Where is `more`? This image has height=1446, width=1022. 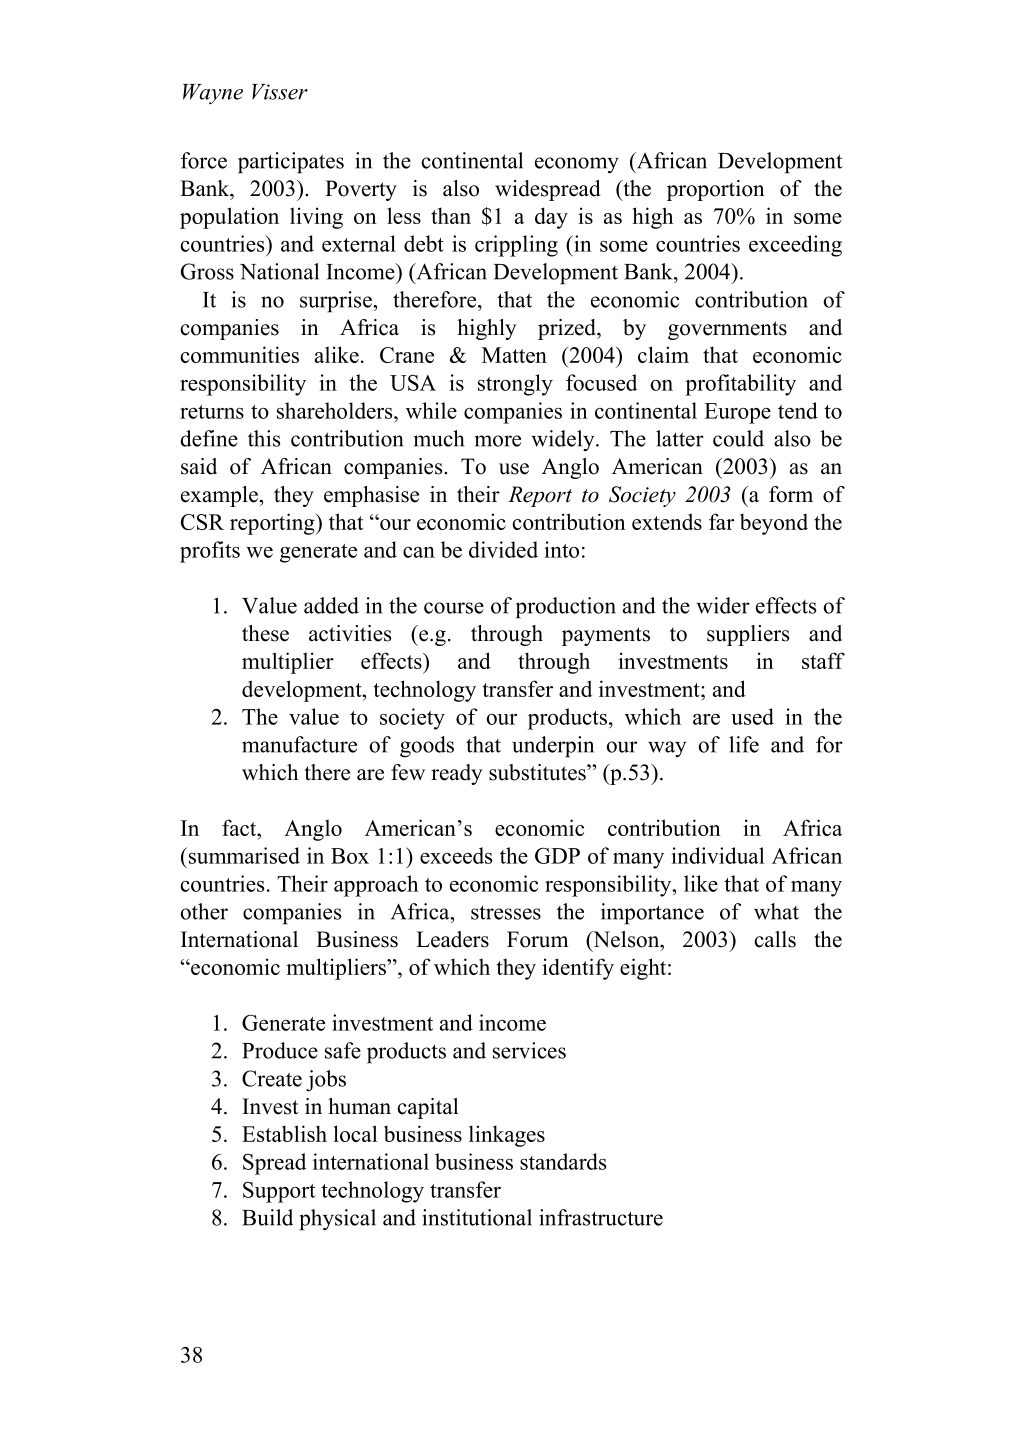
more is located at coordinates (498, 441).
